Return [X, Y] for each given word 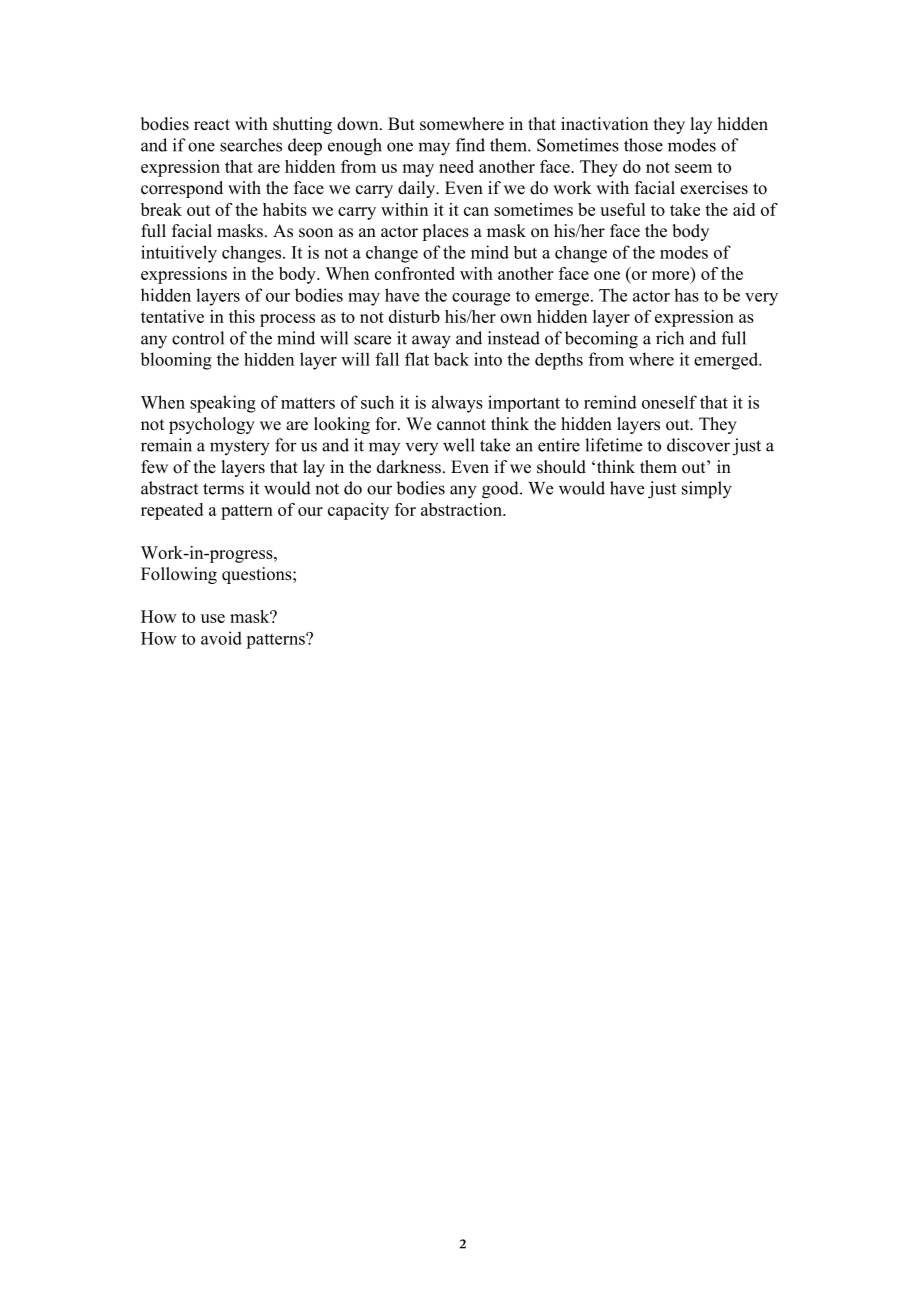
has [686, 295]
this [242, 316]
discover [698, 445]
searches [251, 145]
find [470, 145]
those [643, 145]
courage [481, 299]
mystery [240, 448]
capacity [358, 511]
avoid [221, 638]
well [459, 445]
